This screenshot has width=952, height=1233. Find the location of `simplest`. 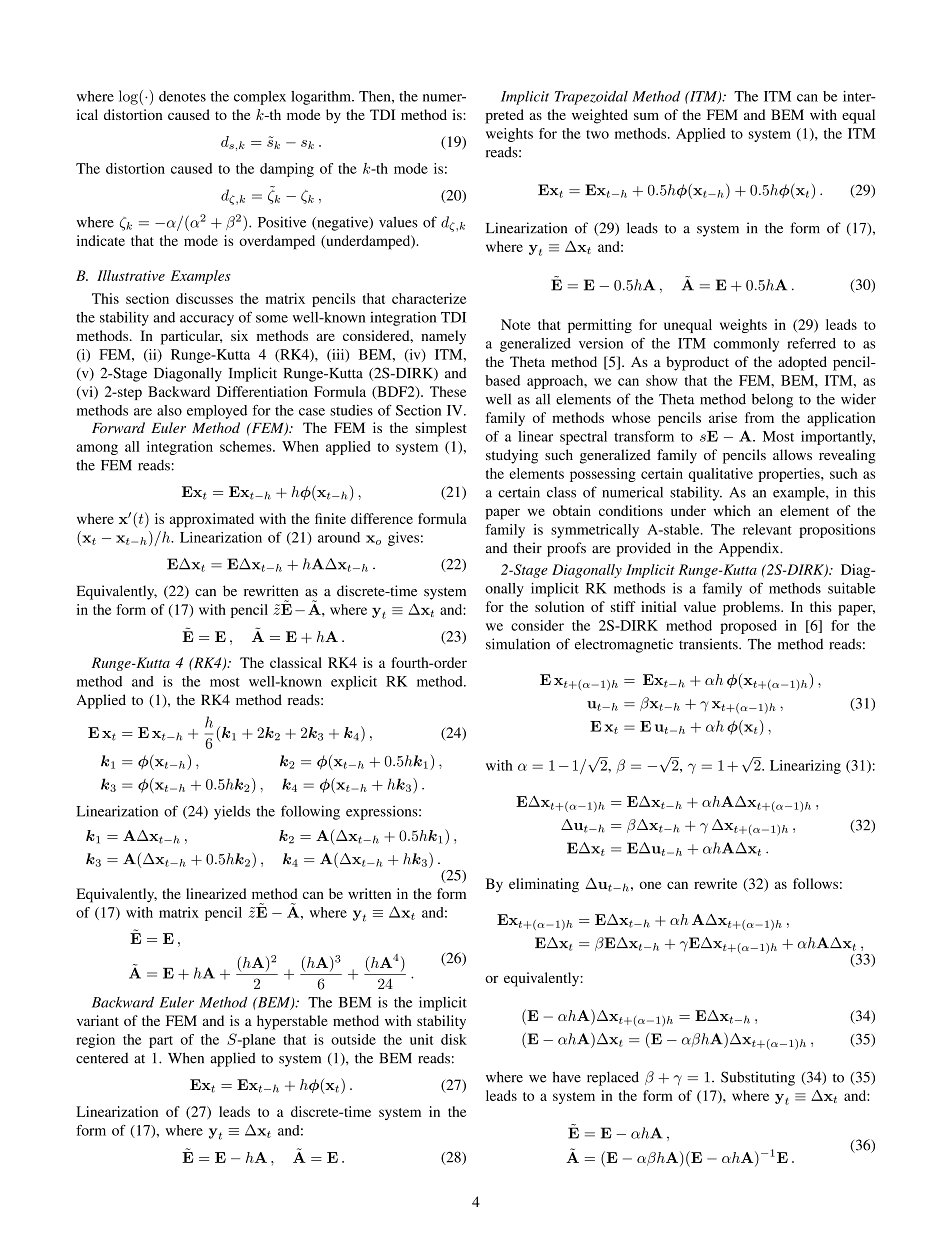

simplest is located at coordinates (441, 429).
